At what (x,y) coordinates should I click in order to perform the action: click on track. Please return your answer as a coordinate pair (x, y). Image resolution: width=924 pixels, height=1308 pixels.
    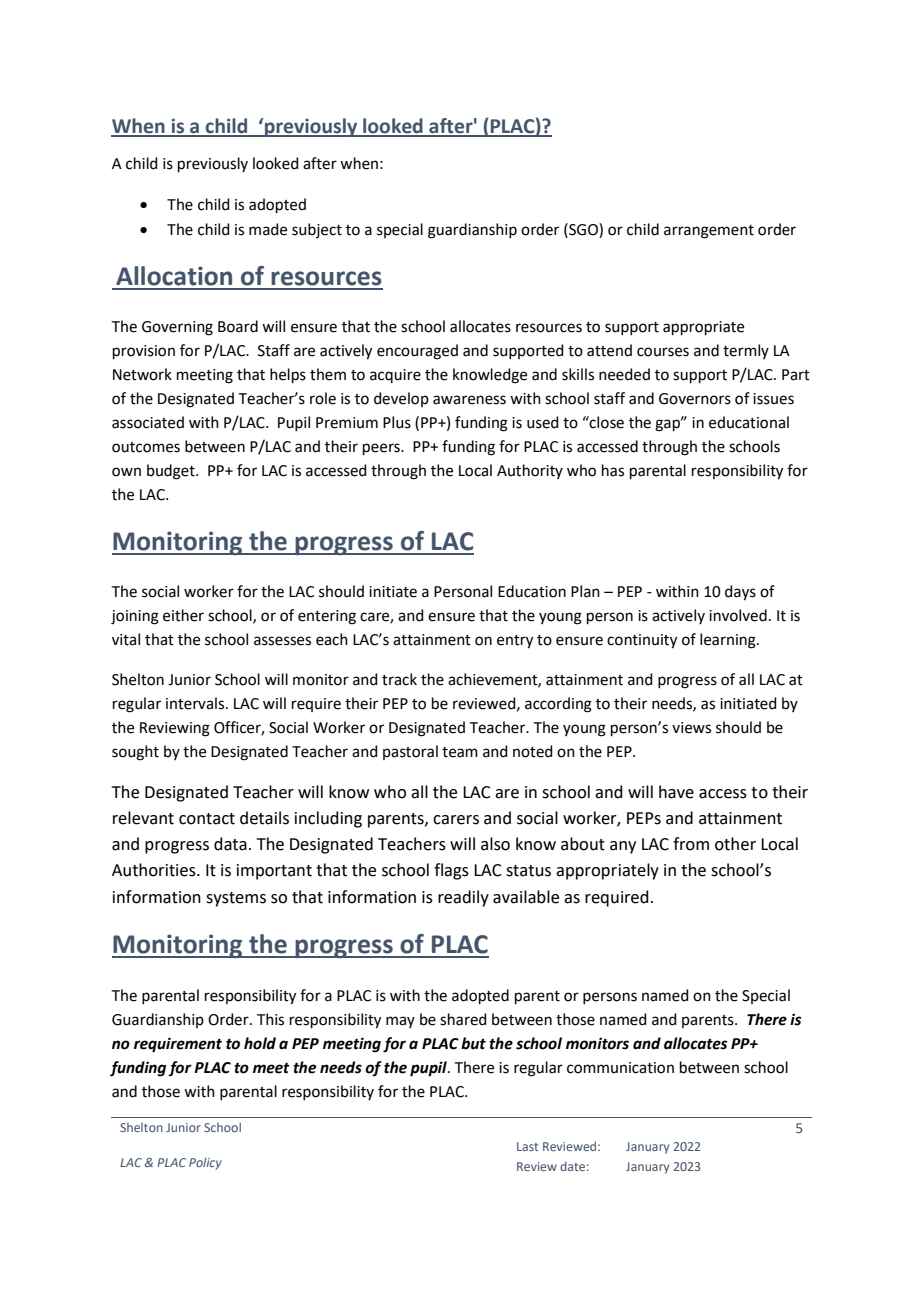
    Looking at the image, I should click on (399, 679).
